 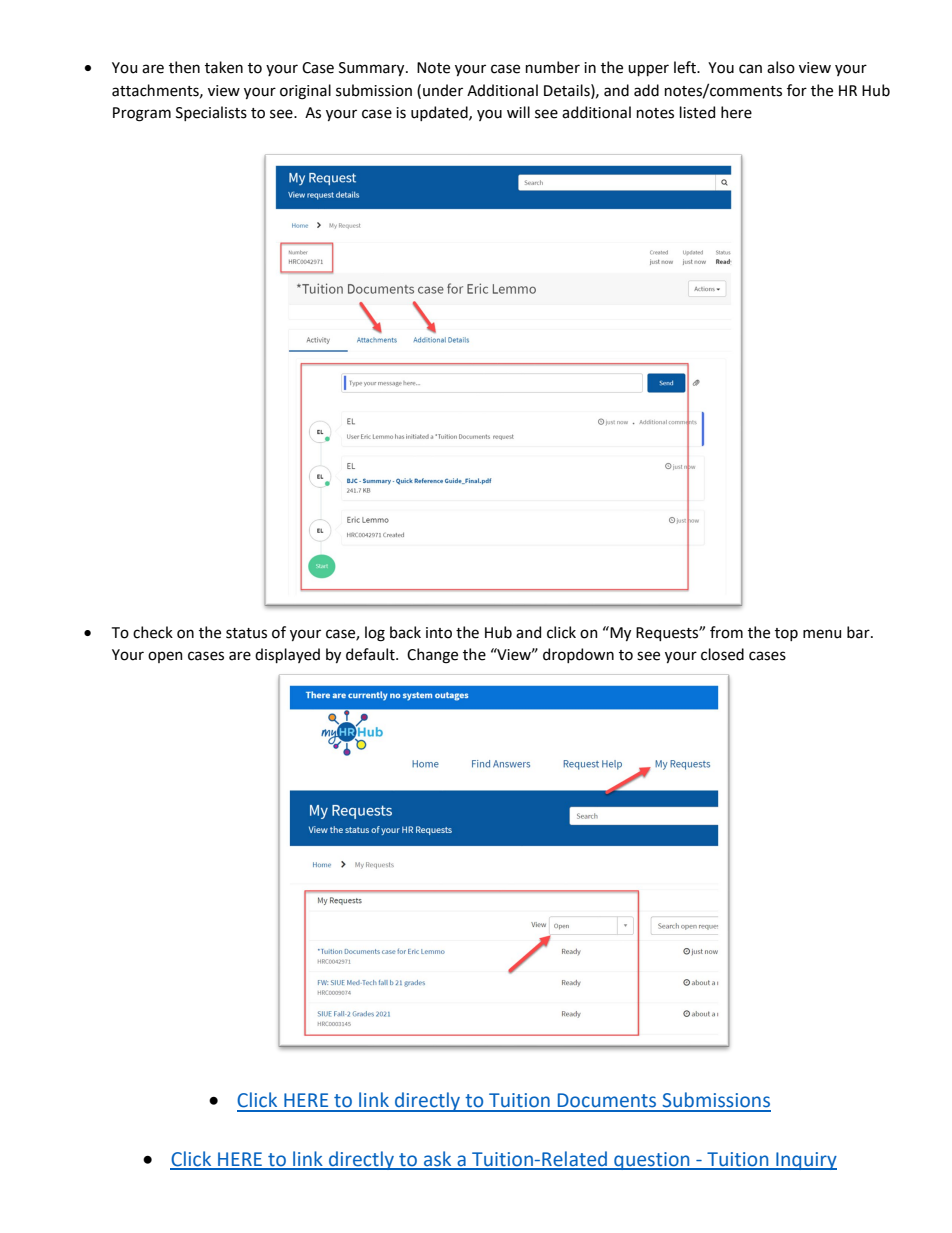 What do you see at coordinates (722, 654) in the image?
I see `closed` at bounding box center [722, 654].
